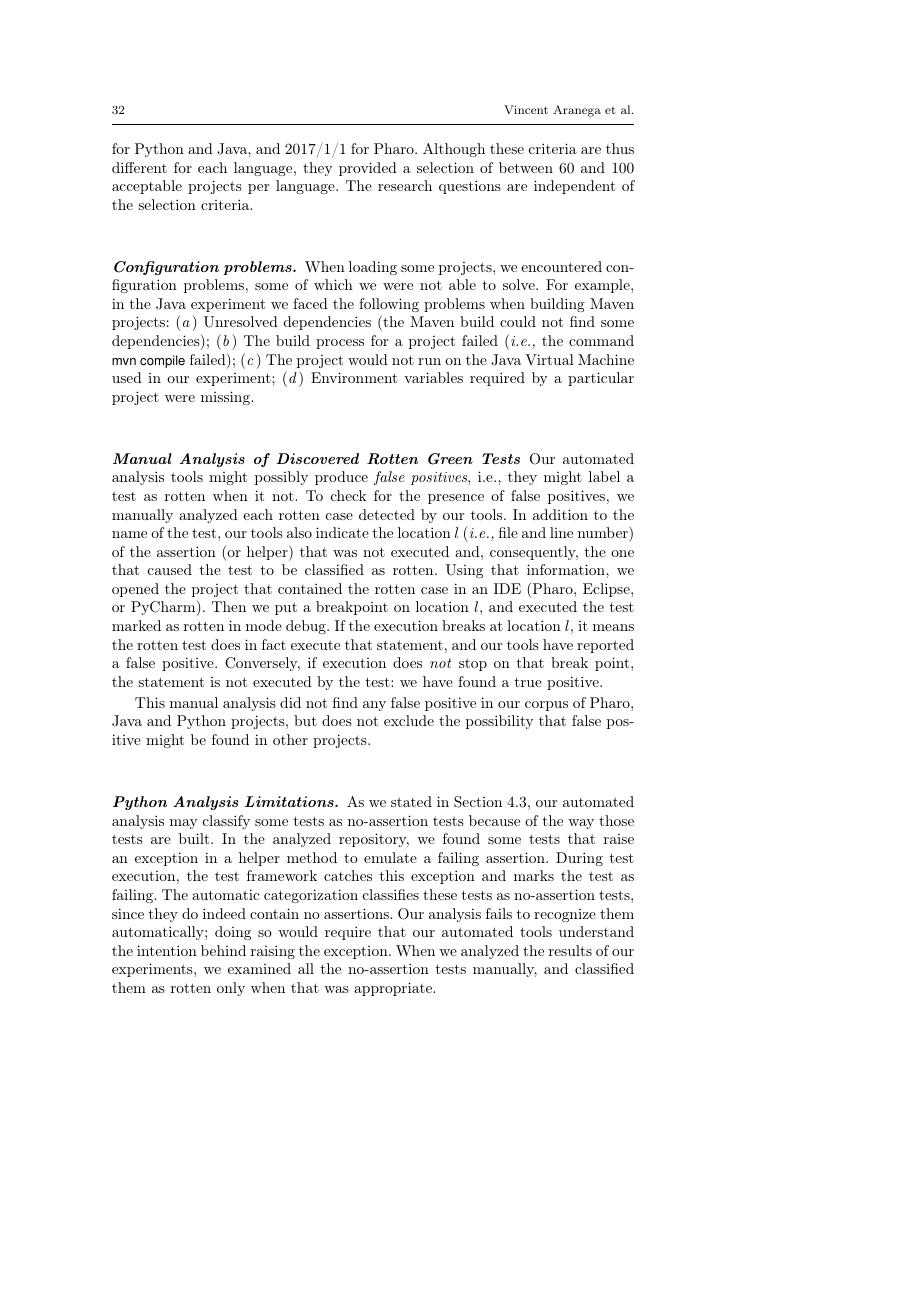 Image resolution: width=924 pixels, height=1308 pixels. Describe the element at coordinates (601, 379) in the image. I see `particular` at that location.
